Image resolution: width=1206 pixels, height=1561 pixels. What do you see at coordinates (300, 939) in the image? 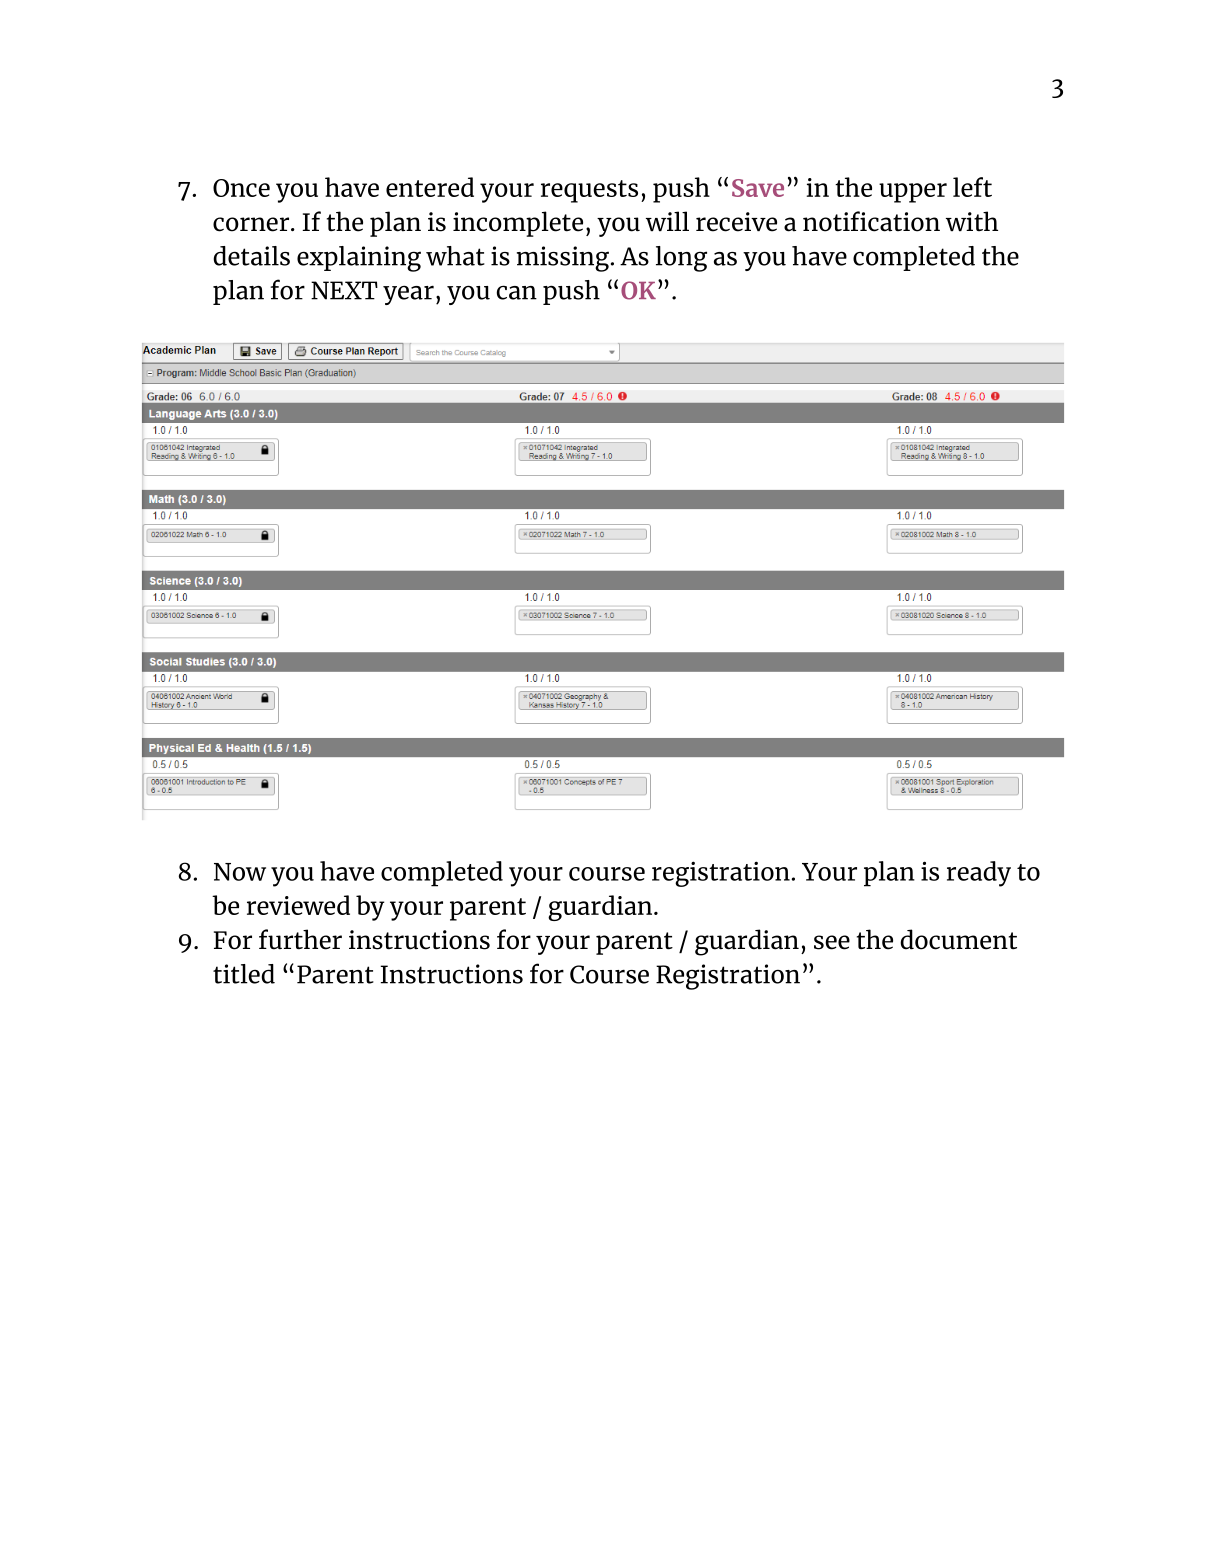
I see `further` at bounding box center [300, 939].
